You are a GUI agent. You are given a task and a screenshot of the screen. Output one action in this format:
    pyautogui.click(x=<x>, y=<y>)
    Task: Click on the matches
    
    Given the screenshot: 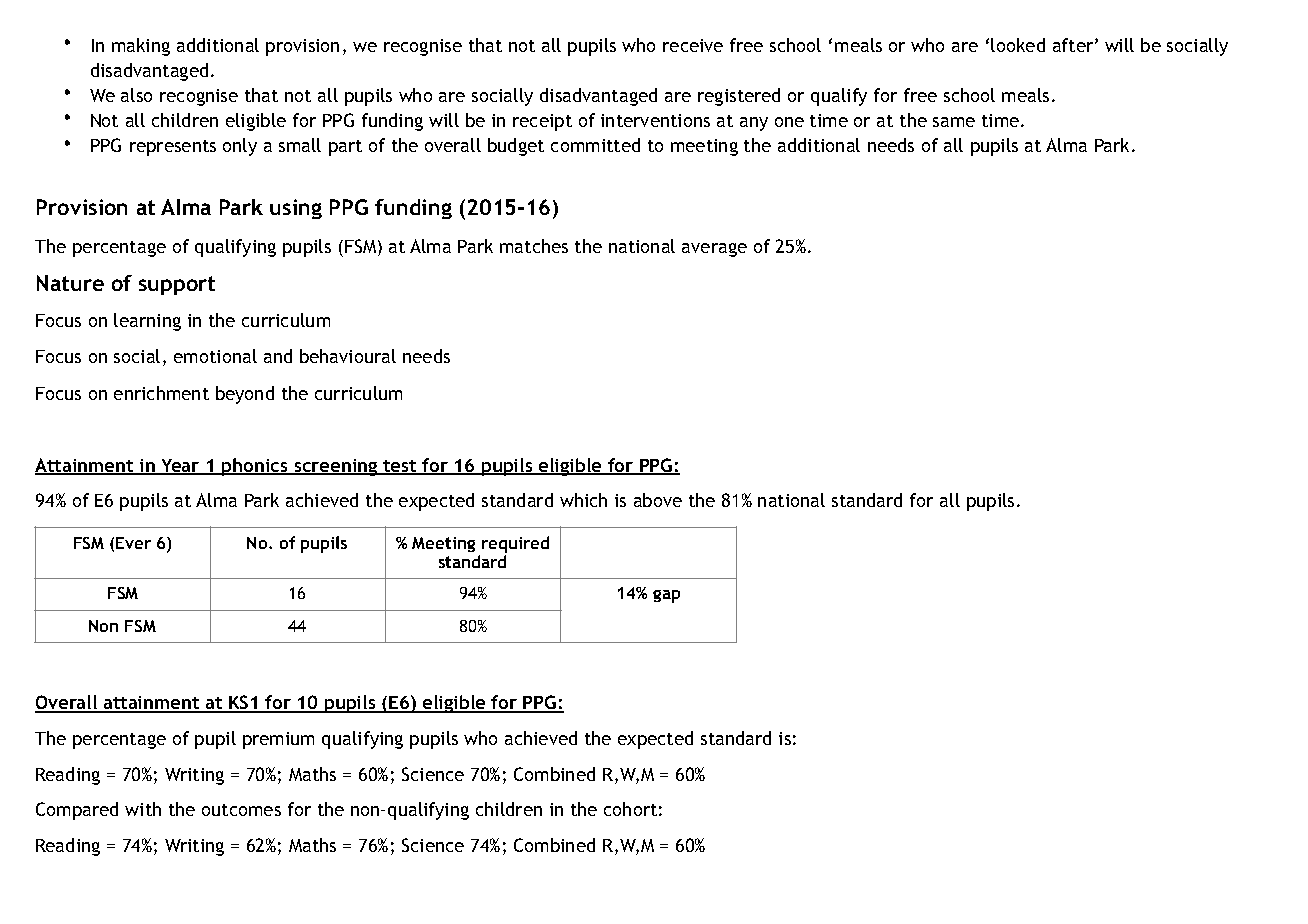 What is the action you would take?
    pyautogui.click(x=534, y=246)
